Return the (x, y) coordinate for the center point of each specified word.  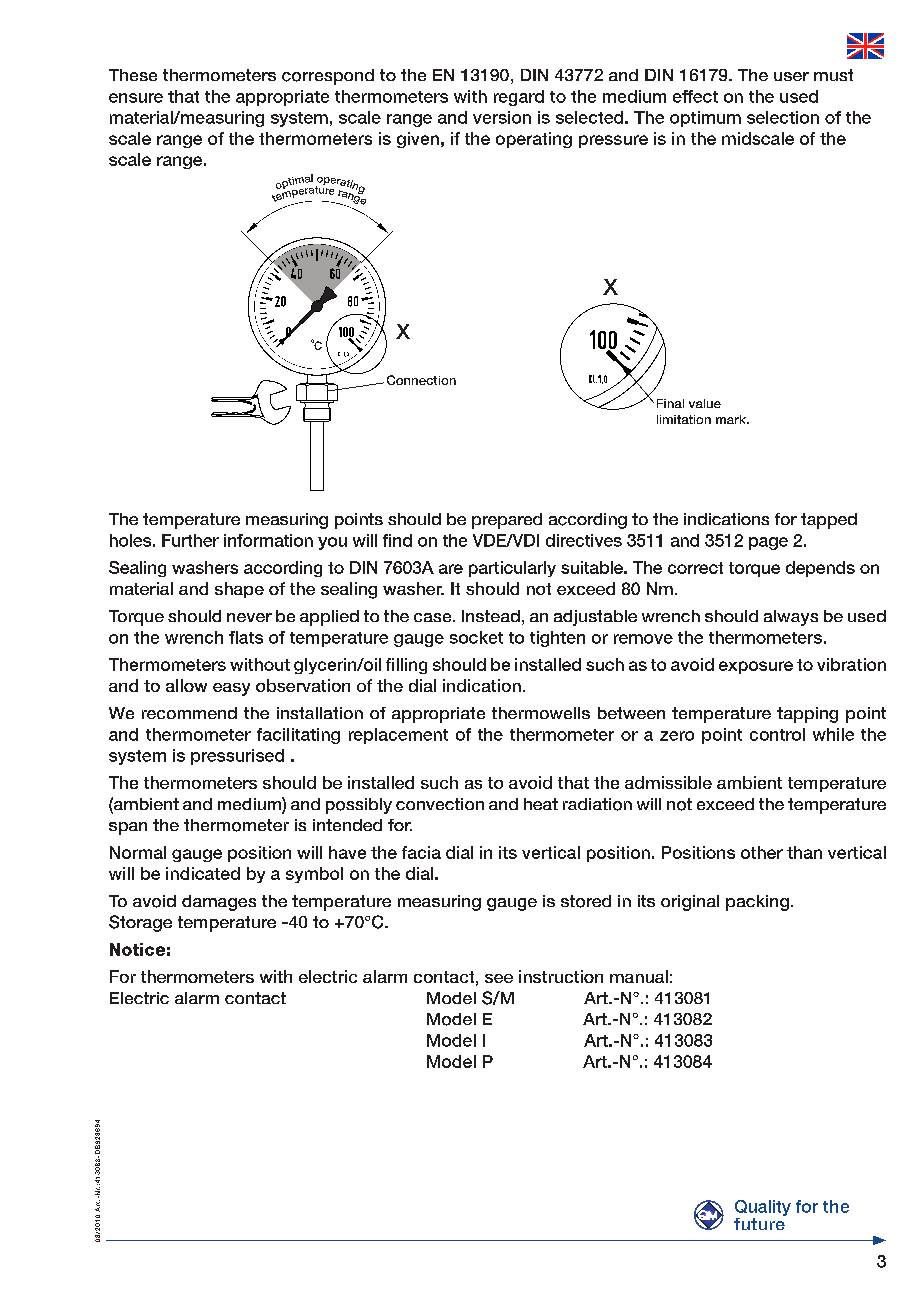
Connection (421, 380)
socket (476, 637)
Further (190, 540)
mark (732, 419)
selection (783, 117)
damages (219, 903)
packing (757, 903)
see (499, 978)
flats (246, 637)
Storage (140, 923)
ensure (136, 98)
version (502, 117)
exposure (756, 667)
